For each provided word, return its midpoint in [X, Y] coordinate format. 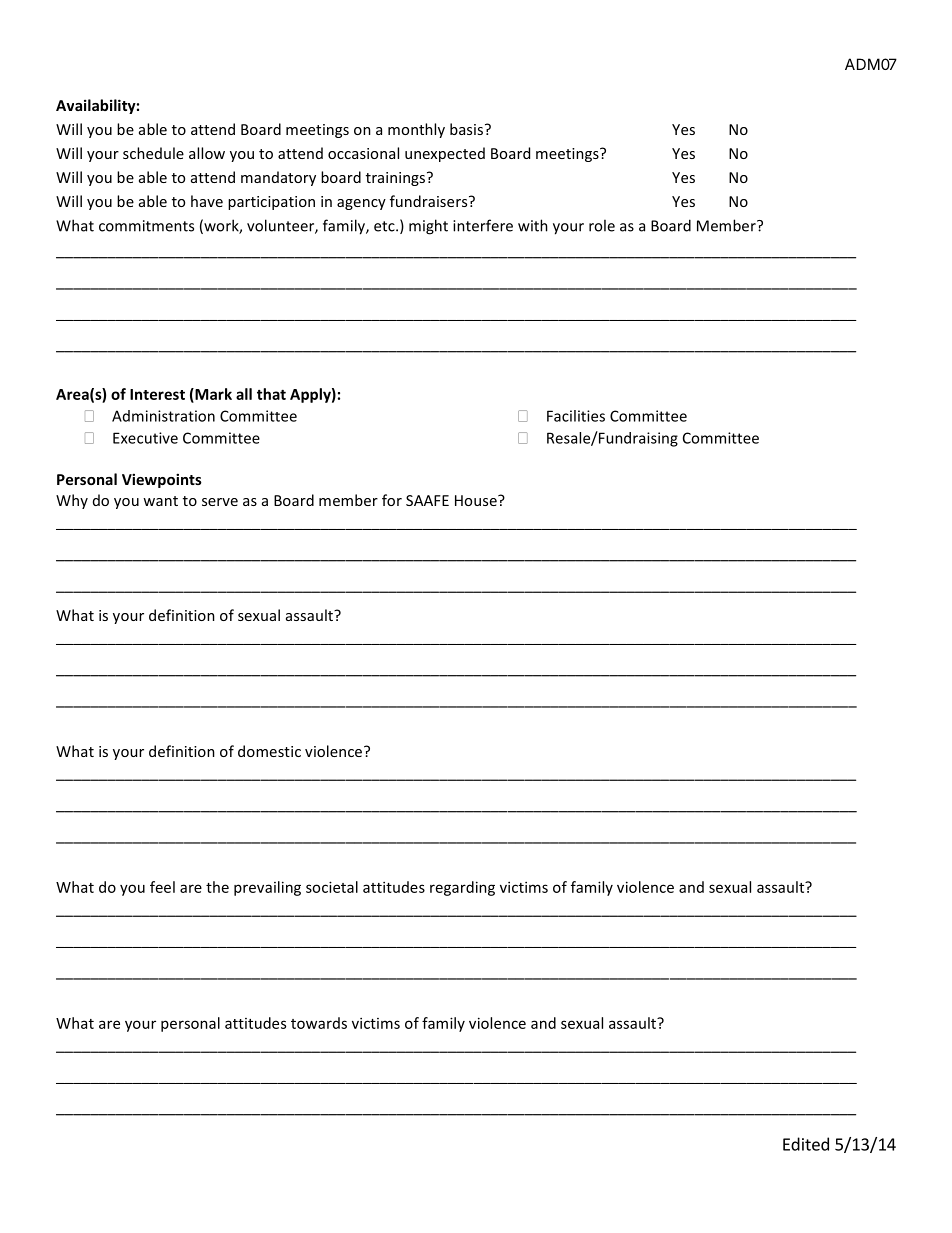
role [602, 225]
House [477, 500]
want [160, 501]
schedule [153, 153]
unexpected [445, 154]
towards [319, 1023]
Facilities [576, 416]
